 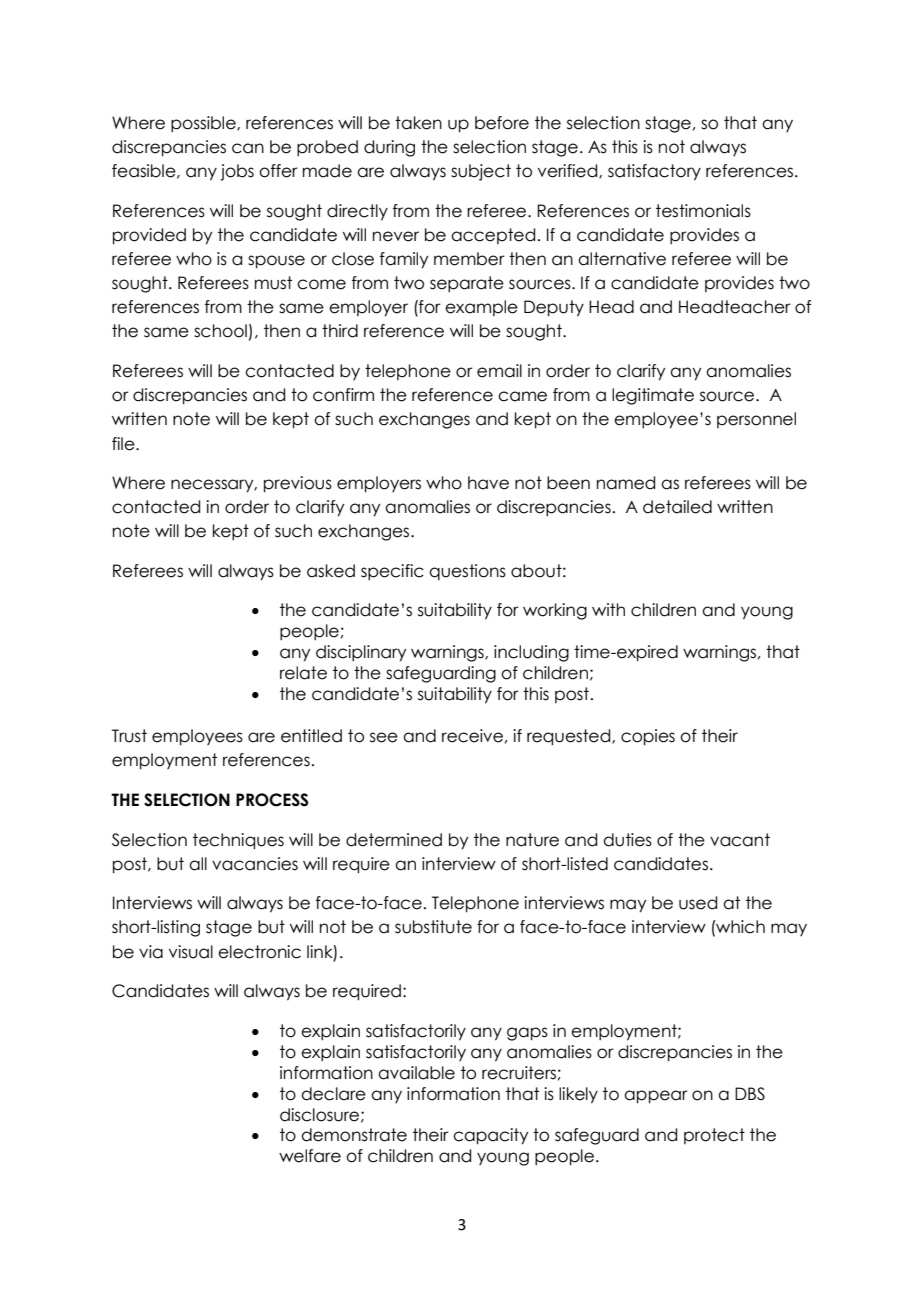 What do you see at coordinates (654, 172) in the screenshot?
I see `satisfactory` at bounding box center [654, 172].
